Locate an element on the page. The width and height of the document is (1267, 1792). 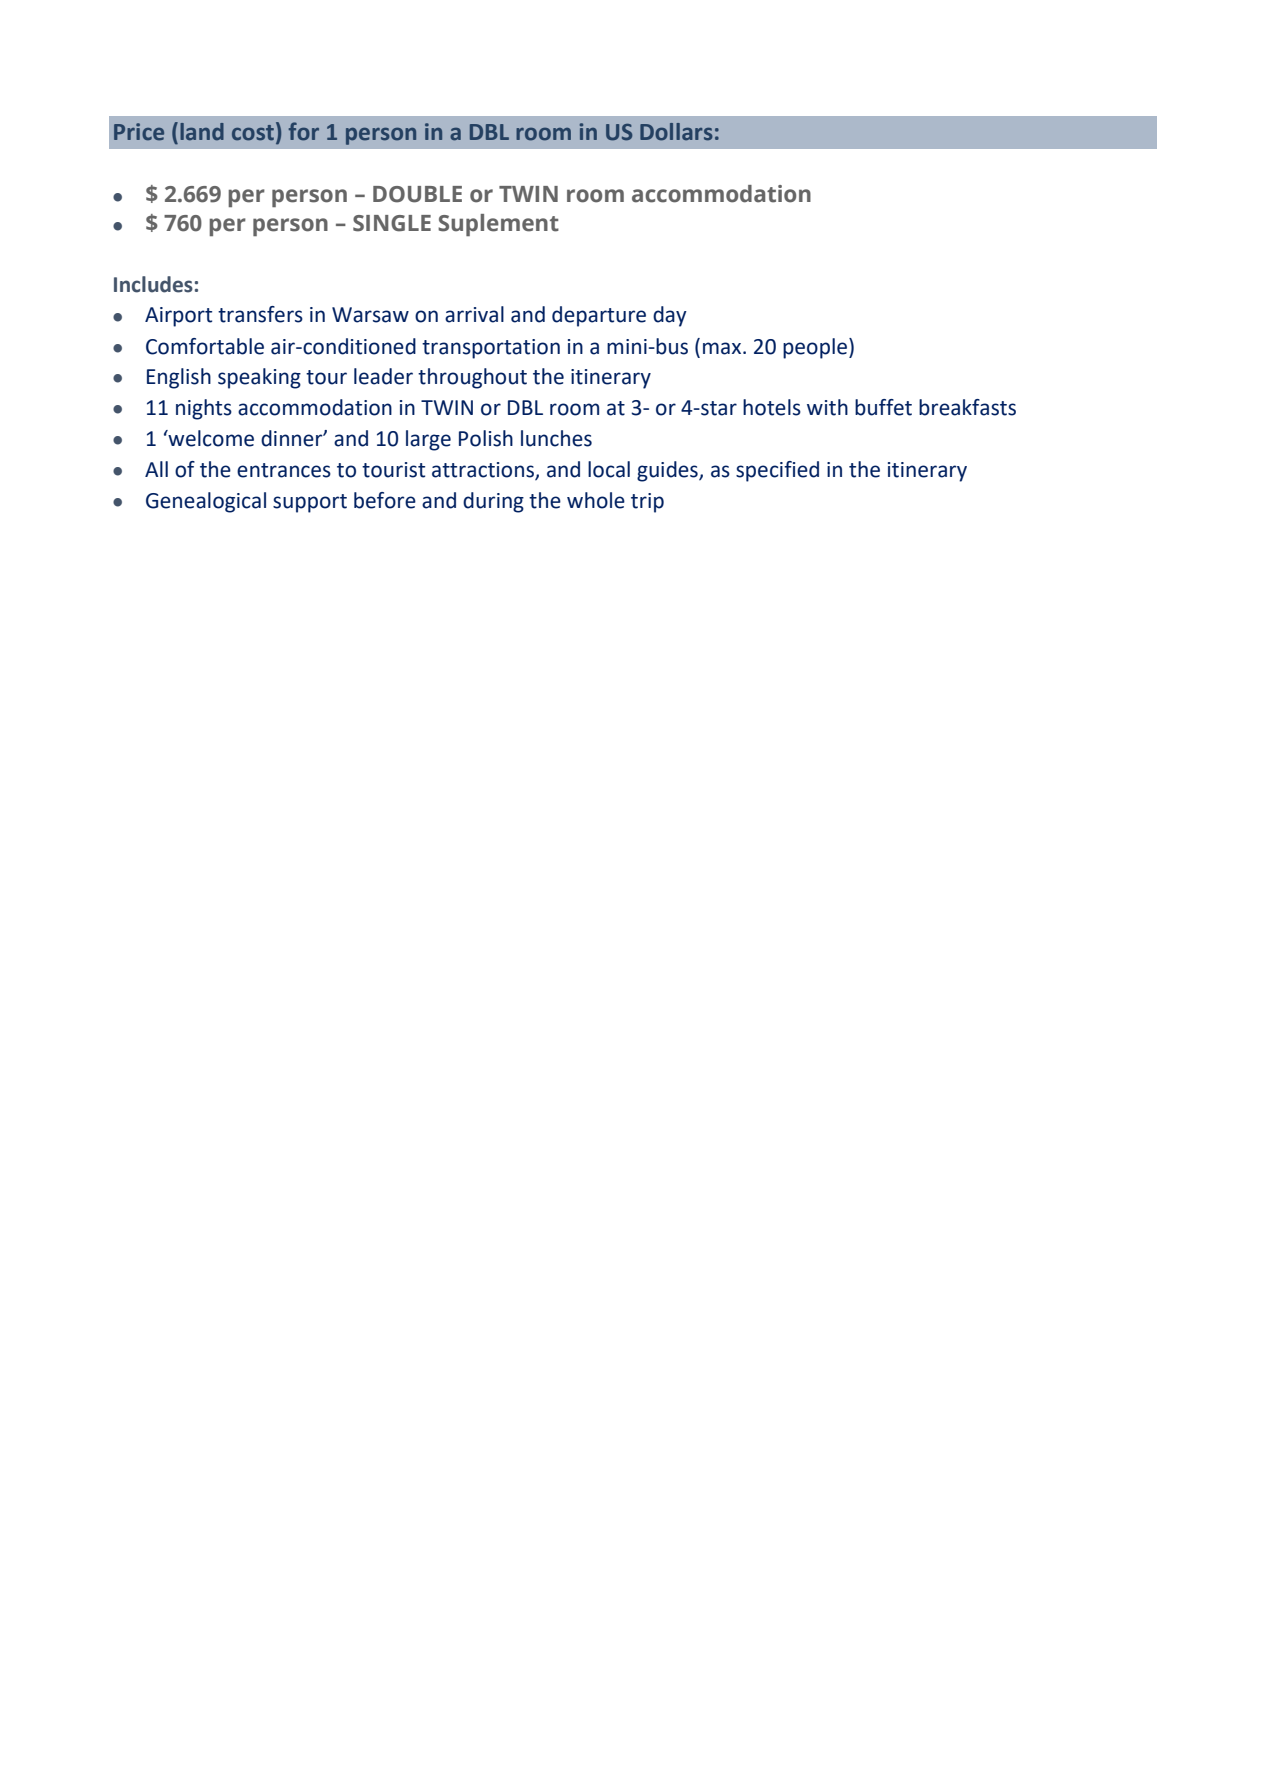
Dollars is located at coordinates (676, 132).
